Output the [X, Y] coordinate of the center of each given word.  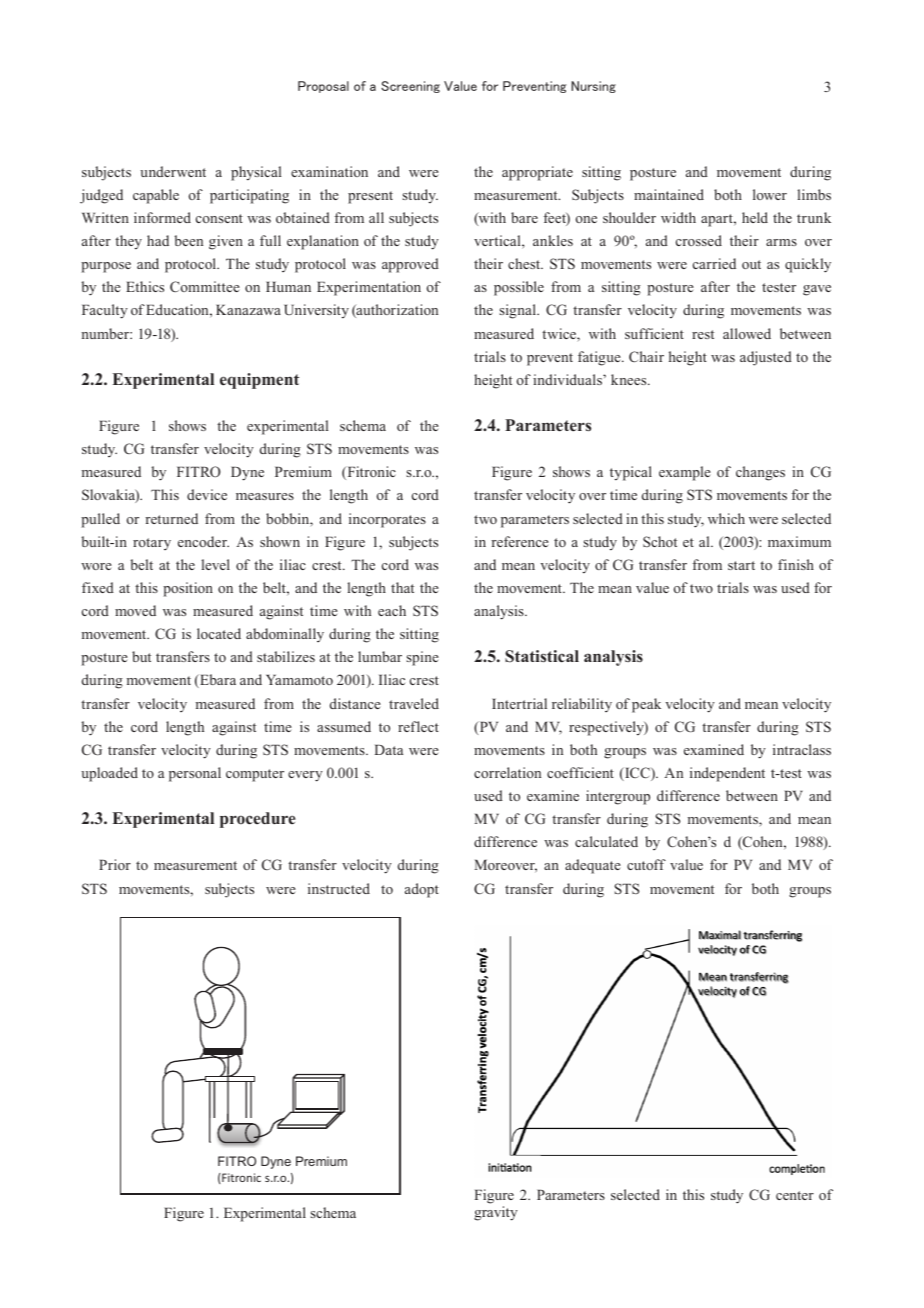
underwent [173, 171]
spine [422, 658]
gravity [496, 1213]
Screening [410, 87]
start [741, 565]
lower [770, 194]
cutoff [646, 864]
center [795, 1195]
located [219, 633]
